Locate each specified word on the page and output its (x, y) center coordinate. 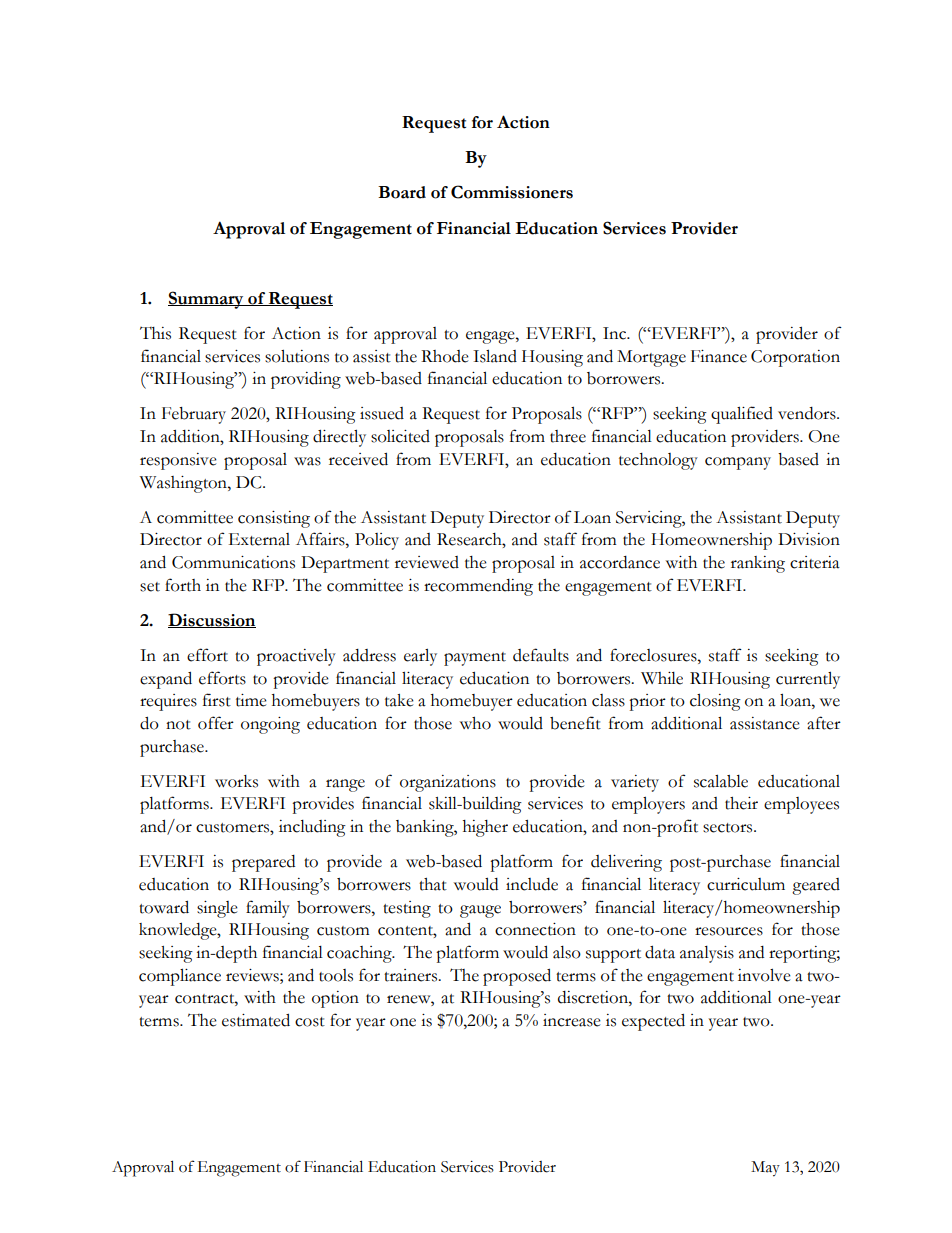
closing (715, 702)
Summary (207, 300)
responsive (178, 461)
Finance (719, 356)
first (217, 700)
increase (572, 1020)
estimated (256, 1020)
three (568, 436)
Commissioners (512, 192)
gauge (480, 911)
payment (475, 659)
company (738, 463)
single (217, 909)
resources (729, 931)
